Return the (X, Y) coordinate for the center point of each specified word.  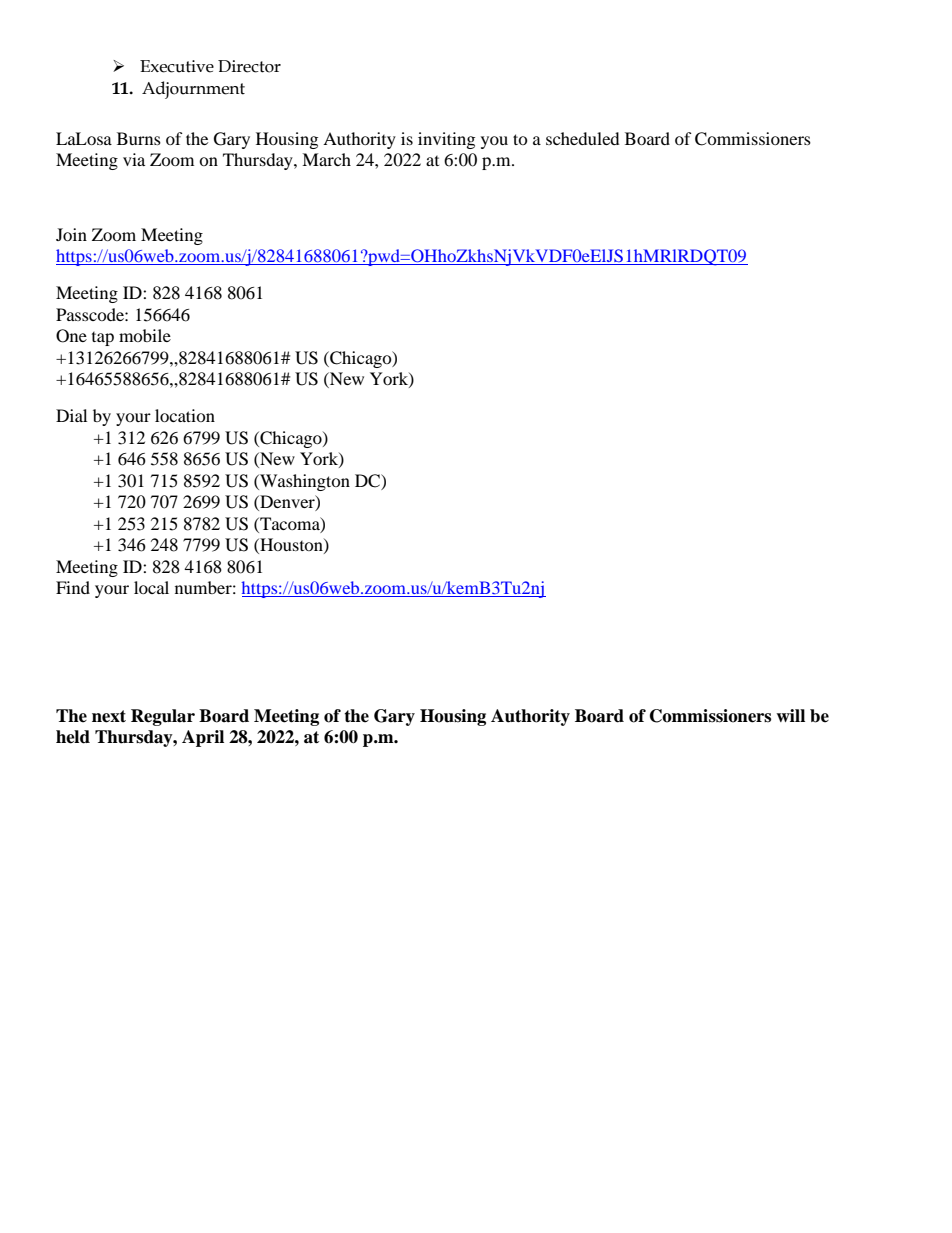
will (790, 715)
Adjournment (193, 90)
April (203, 738)
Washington (304, 482)
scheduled (583, 138)
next (109, 716)
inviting (446, 140)
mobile (145, 335)
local (151, 587)
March (326, 159)
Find (73, 587)
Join (71, 234)
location (185, 415)
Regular (163, 717)
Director (249, 66)
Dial (71, 415)
